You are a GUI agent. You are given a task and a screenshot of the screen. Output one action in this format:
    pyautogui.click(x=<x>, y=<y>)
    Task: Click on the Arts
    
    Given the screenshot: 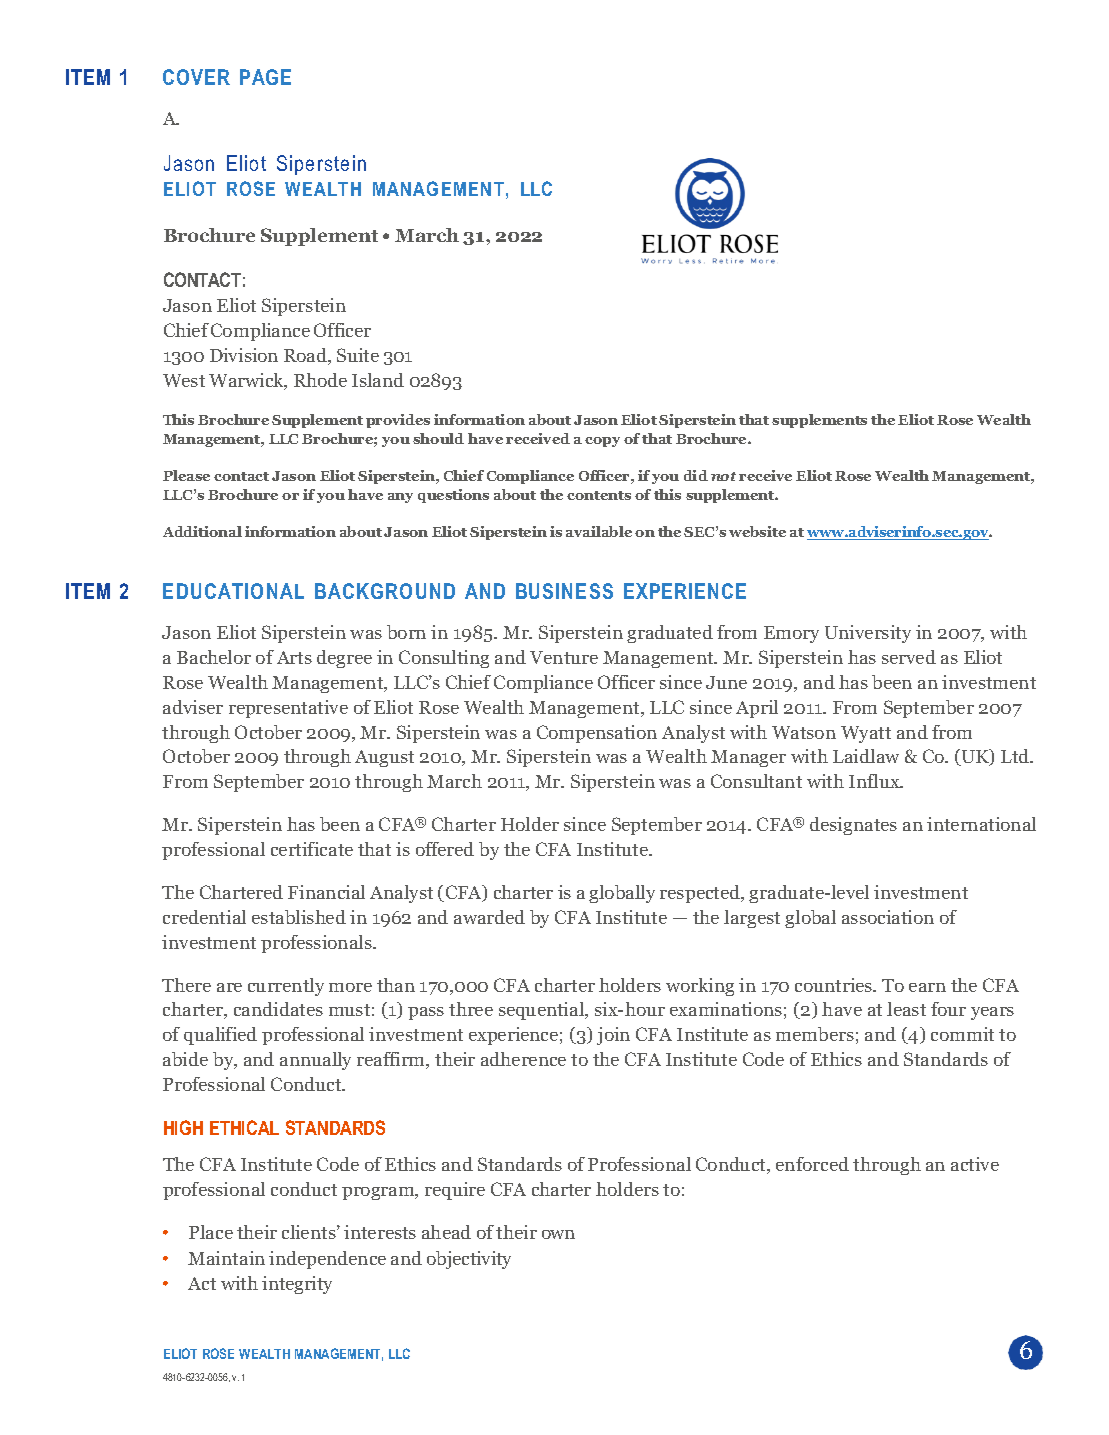 What is the action you would take?
    pyautogui.click(x=294, y=657)
